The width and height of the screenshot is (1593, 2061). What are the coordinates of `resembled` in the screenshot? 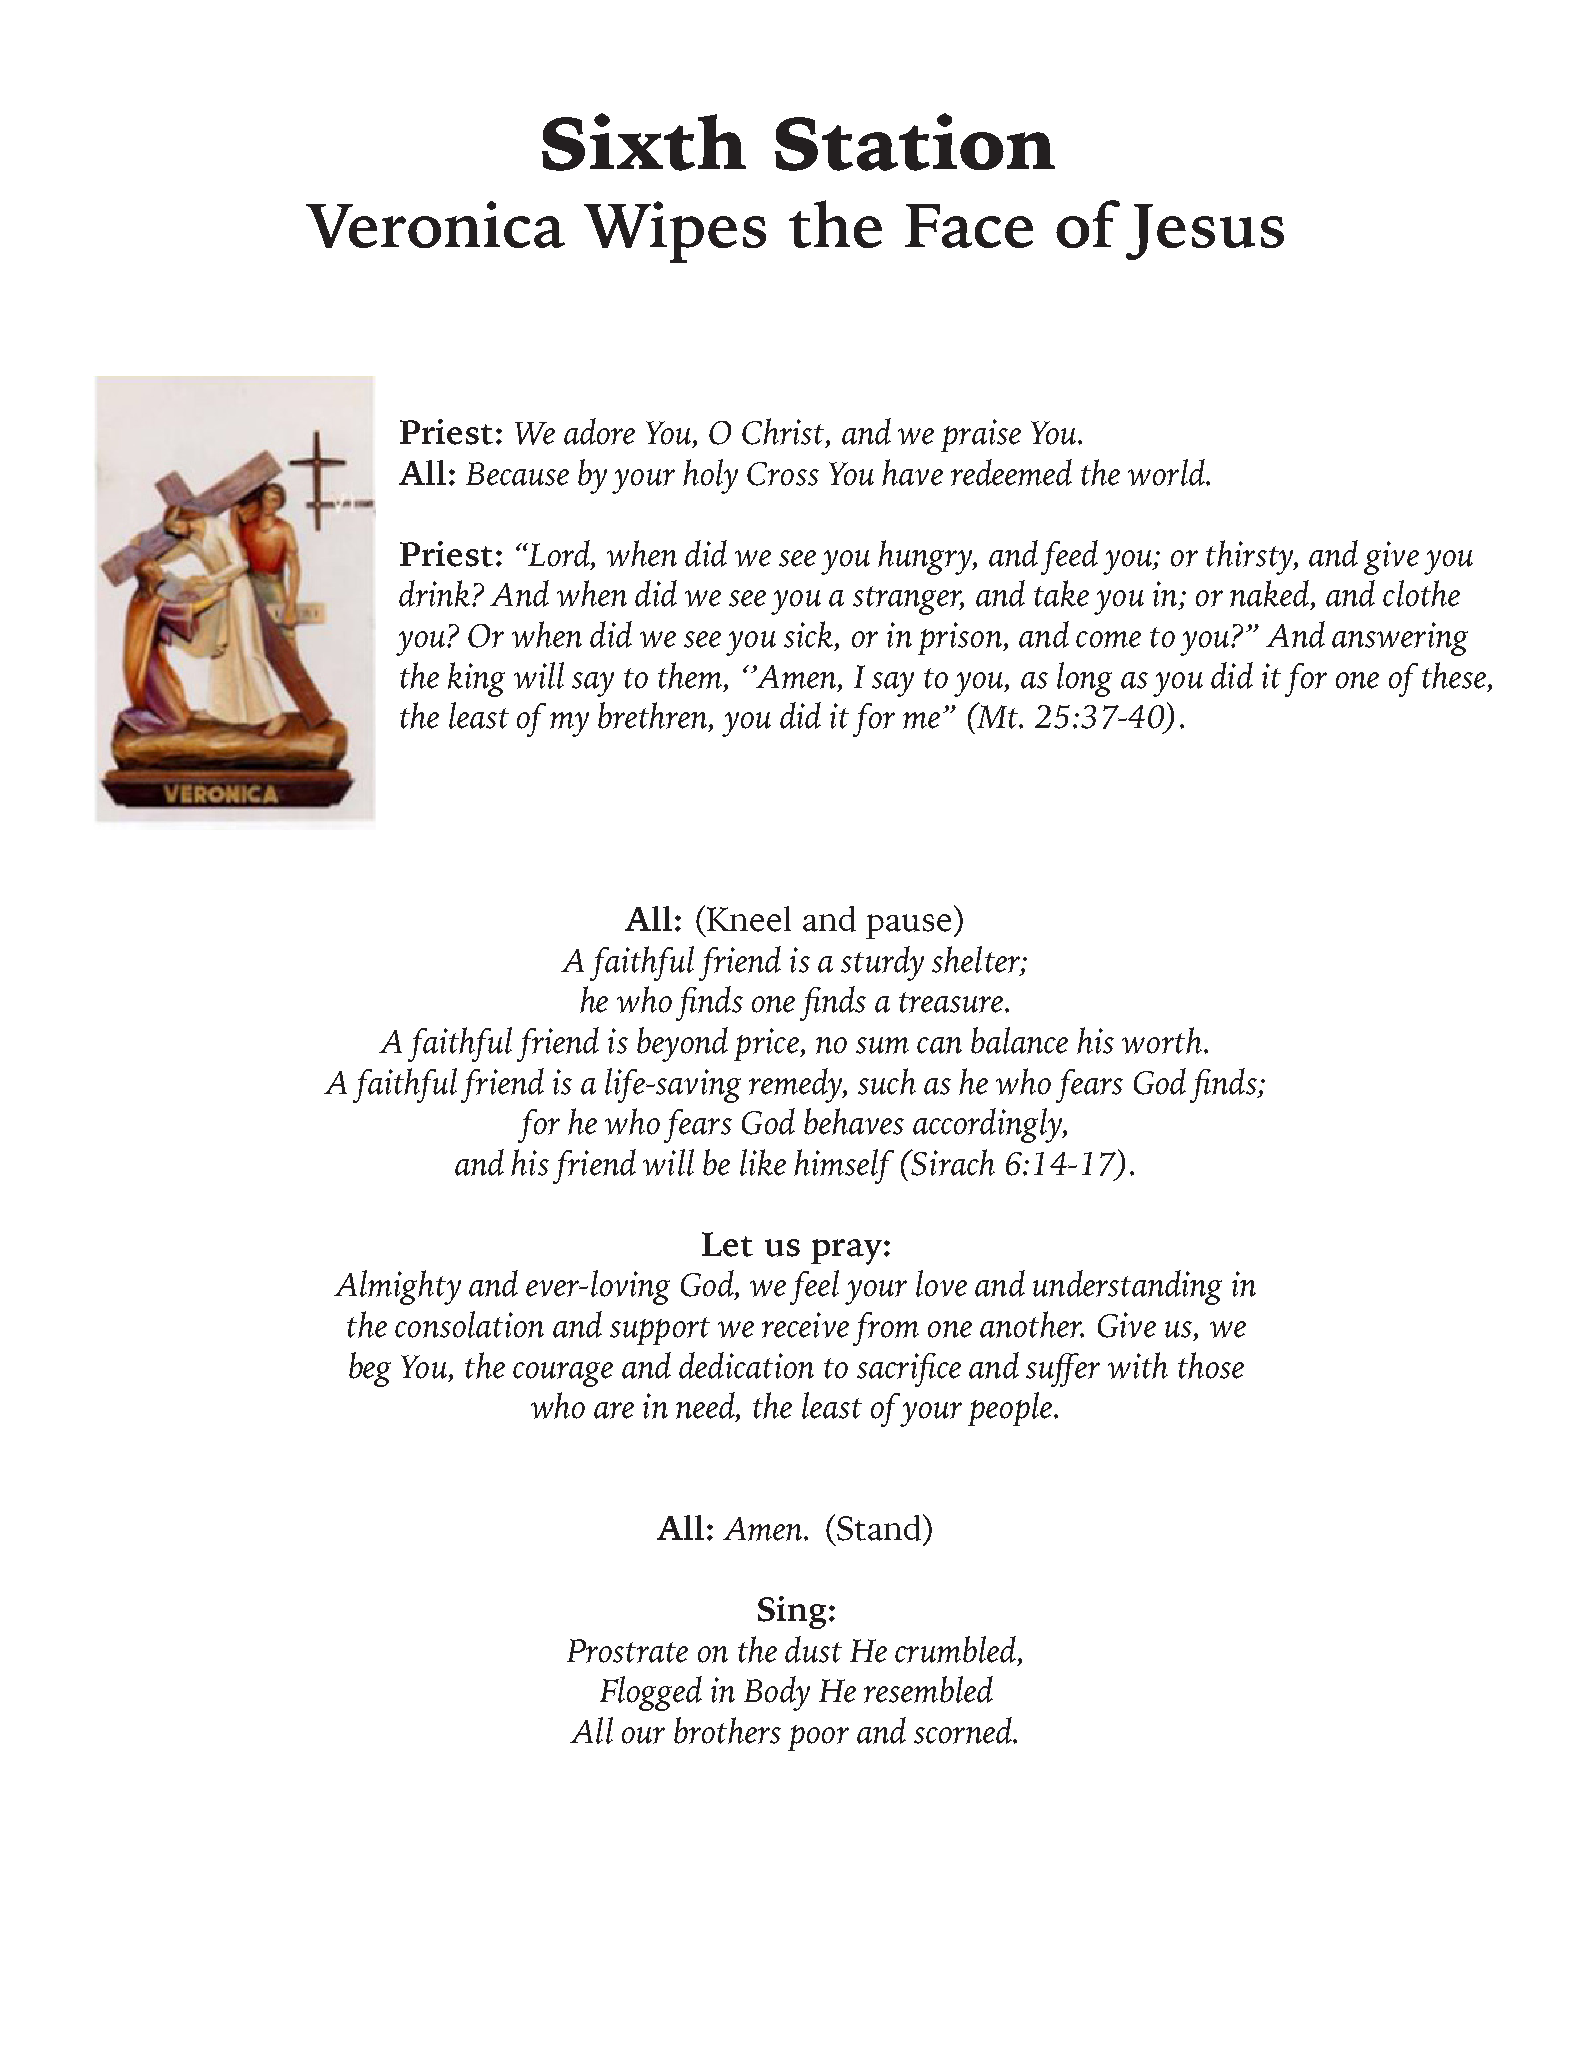 It's located at (928, 1689).
